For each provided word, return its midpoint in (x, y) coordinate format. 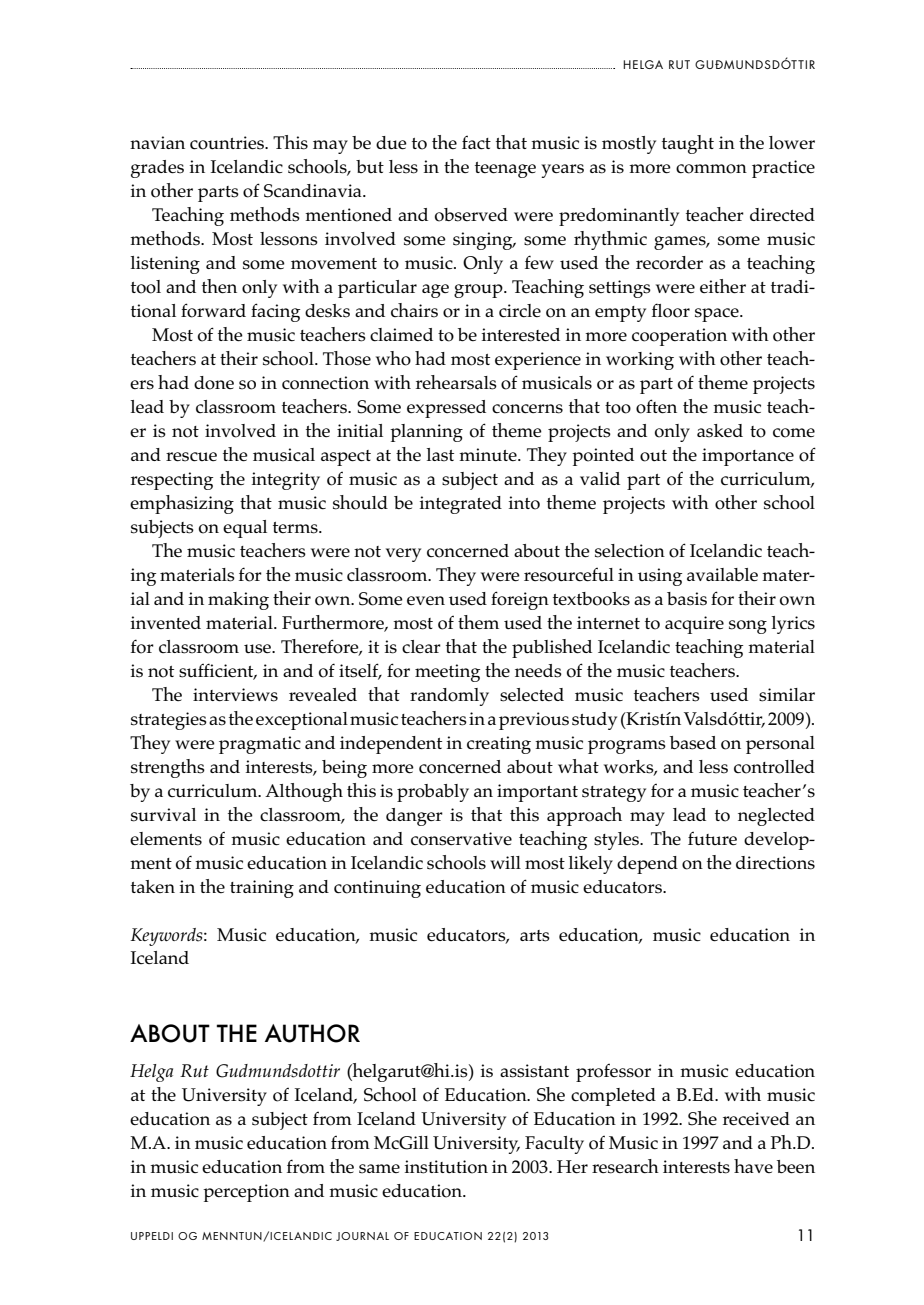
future (712, 838)
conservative (461, 839)
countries (228, 143)
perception (246, 1193)
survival (163, 815)
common (711, 169)
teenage (505, 170)
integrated (461, 505)
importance (748, 457)
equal (245, 529)
